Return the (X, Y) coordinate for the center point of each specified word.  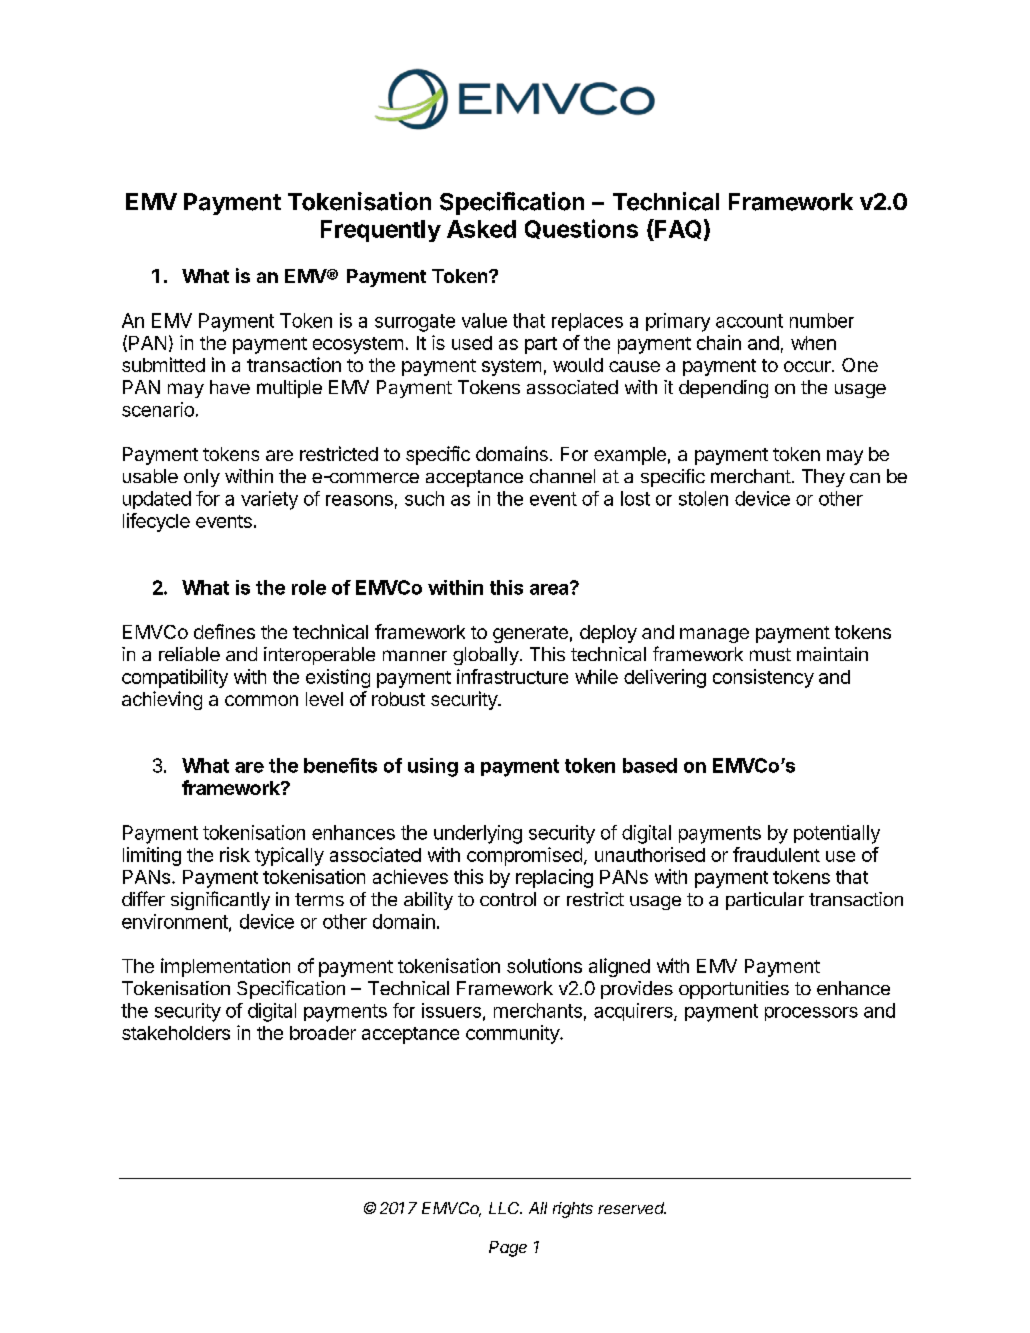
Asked (481, 229)
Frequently (381, 231)
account (749, 321)
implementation (225, 967)
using (433, 767)
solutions (544, 965)
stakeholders (176, 1033)
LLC (505, 1208)
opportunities (734, 990)
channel (562, 476)
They (823, 478)
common (261, 700)
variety (269, 500)
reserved (632, 1208)
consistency (763, 678)
